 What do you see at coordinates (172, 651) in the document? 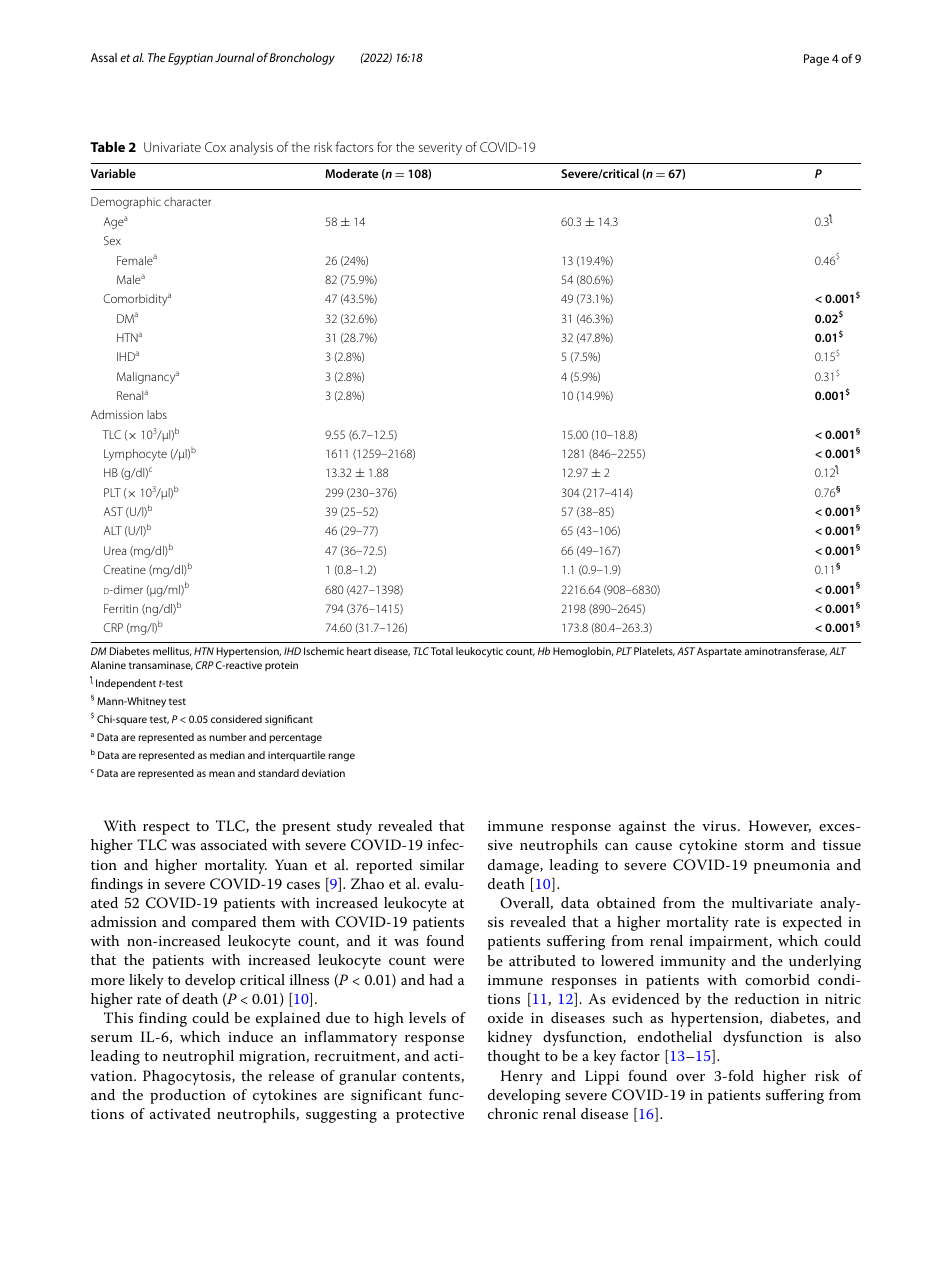
I see `mellitus` at bounding box center [172, 651].
